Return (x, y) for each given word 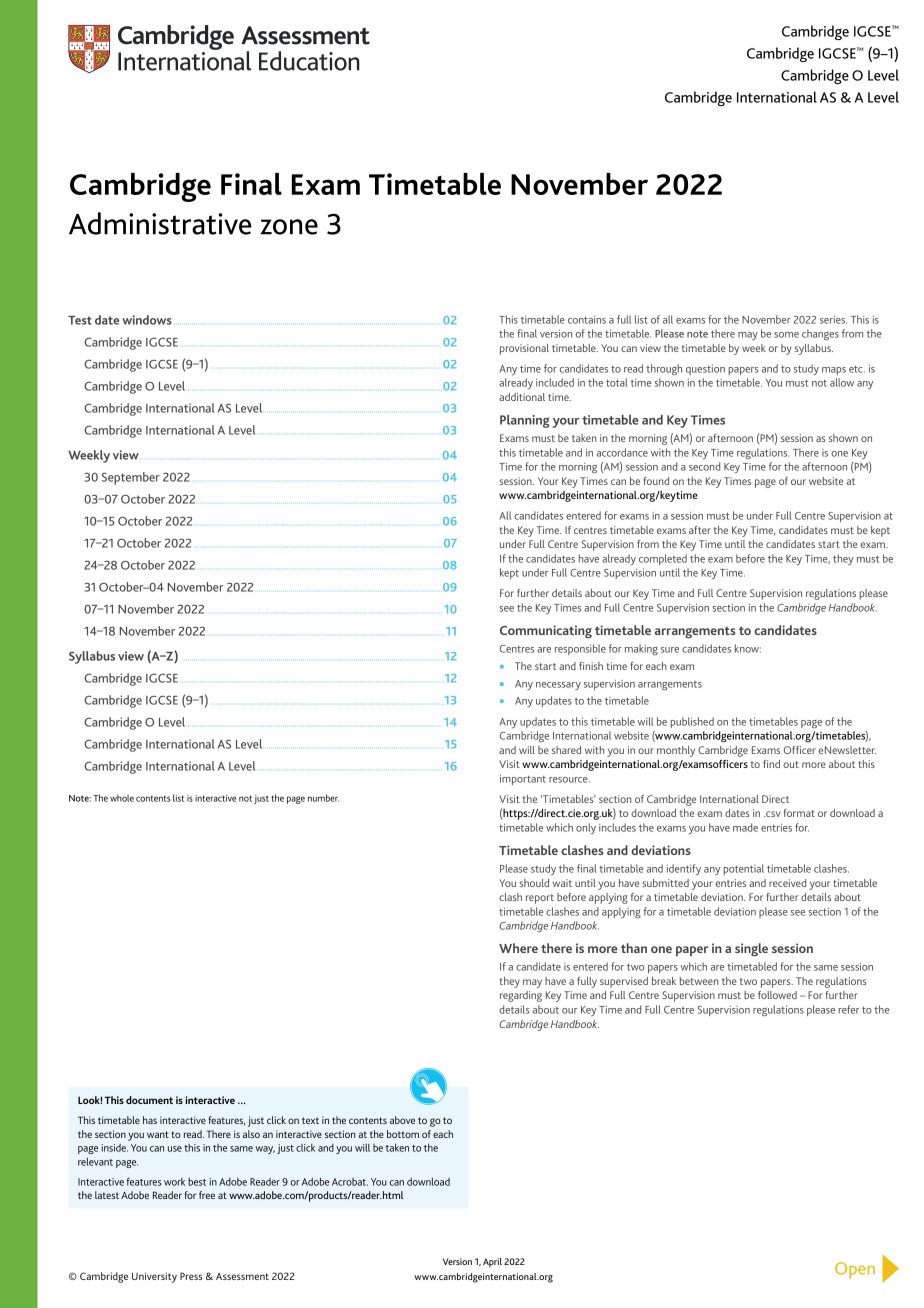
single (751, 950)
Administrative (160, 223)
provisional (524, 349)
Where (518, 948)
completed (663, 559)
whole (122, 798)
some (786, 335)
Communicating (546, 631)
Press (191, 1276)
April (492, 1263)
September (131, 478)
